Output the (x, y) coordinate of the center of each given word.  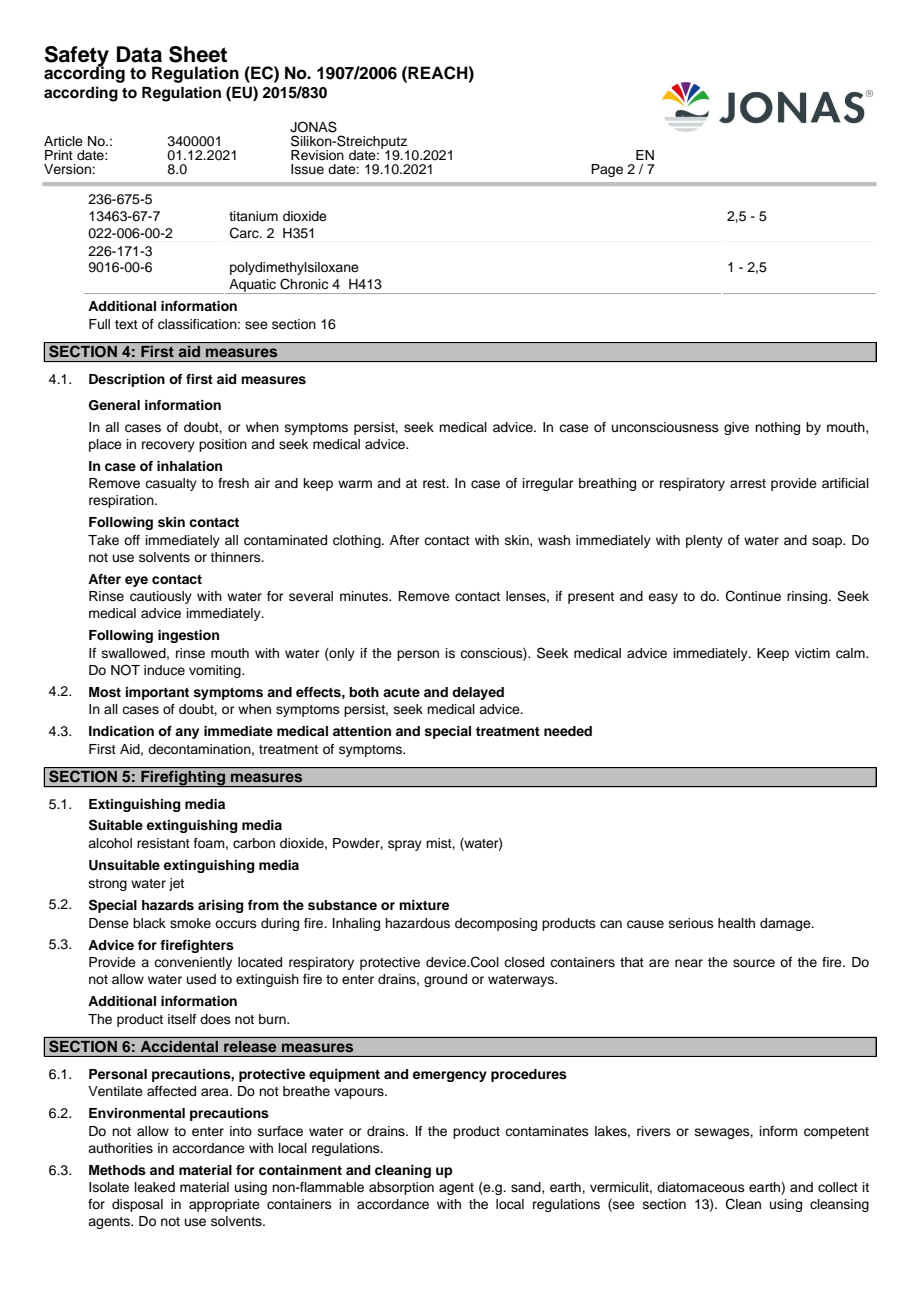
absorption (401, 1188)
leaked (155, 1187)
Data (139, 54)
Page (607, 170)
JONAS (313, 127)
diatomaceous (701, 1187)
